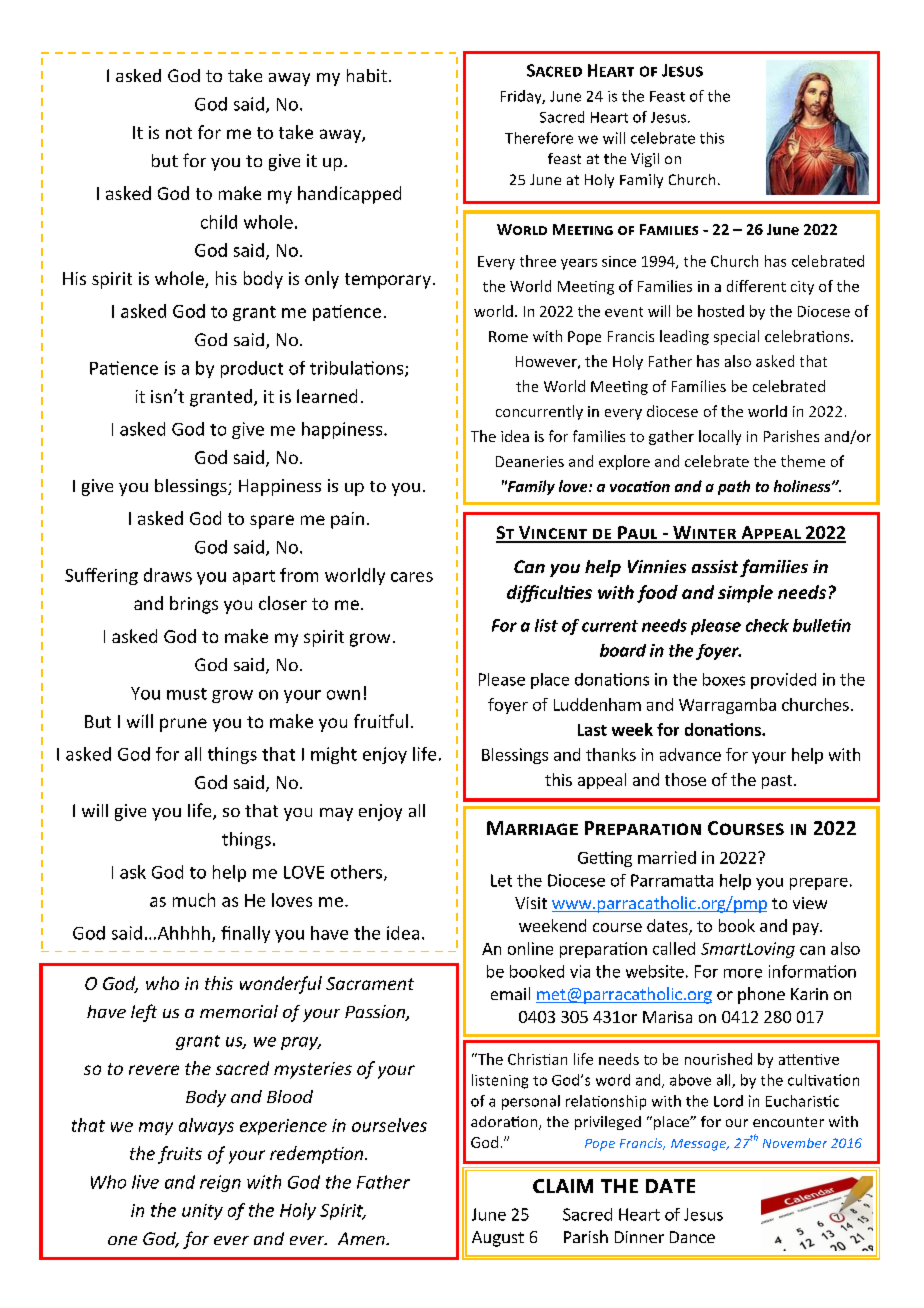 The width and height of the document is (924, 1308). What do you see at coordinates (179, 133) in the document?
I see `not` at bounding box center [179, 133].
